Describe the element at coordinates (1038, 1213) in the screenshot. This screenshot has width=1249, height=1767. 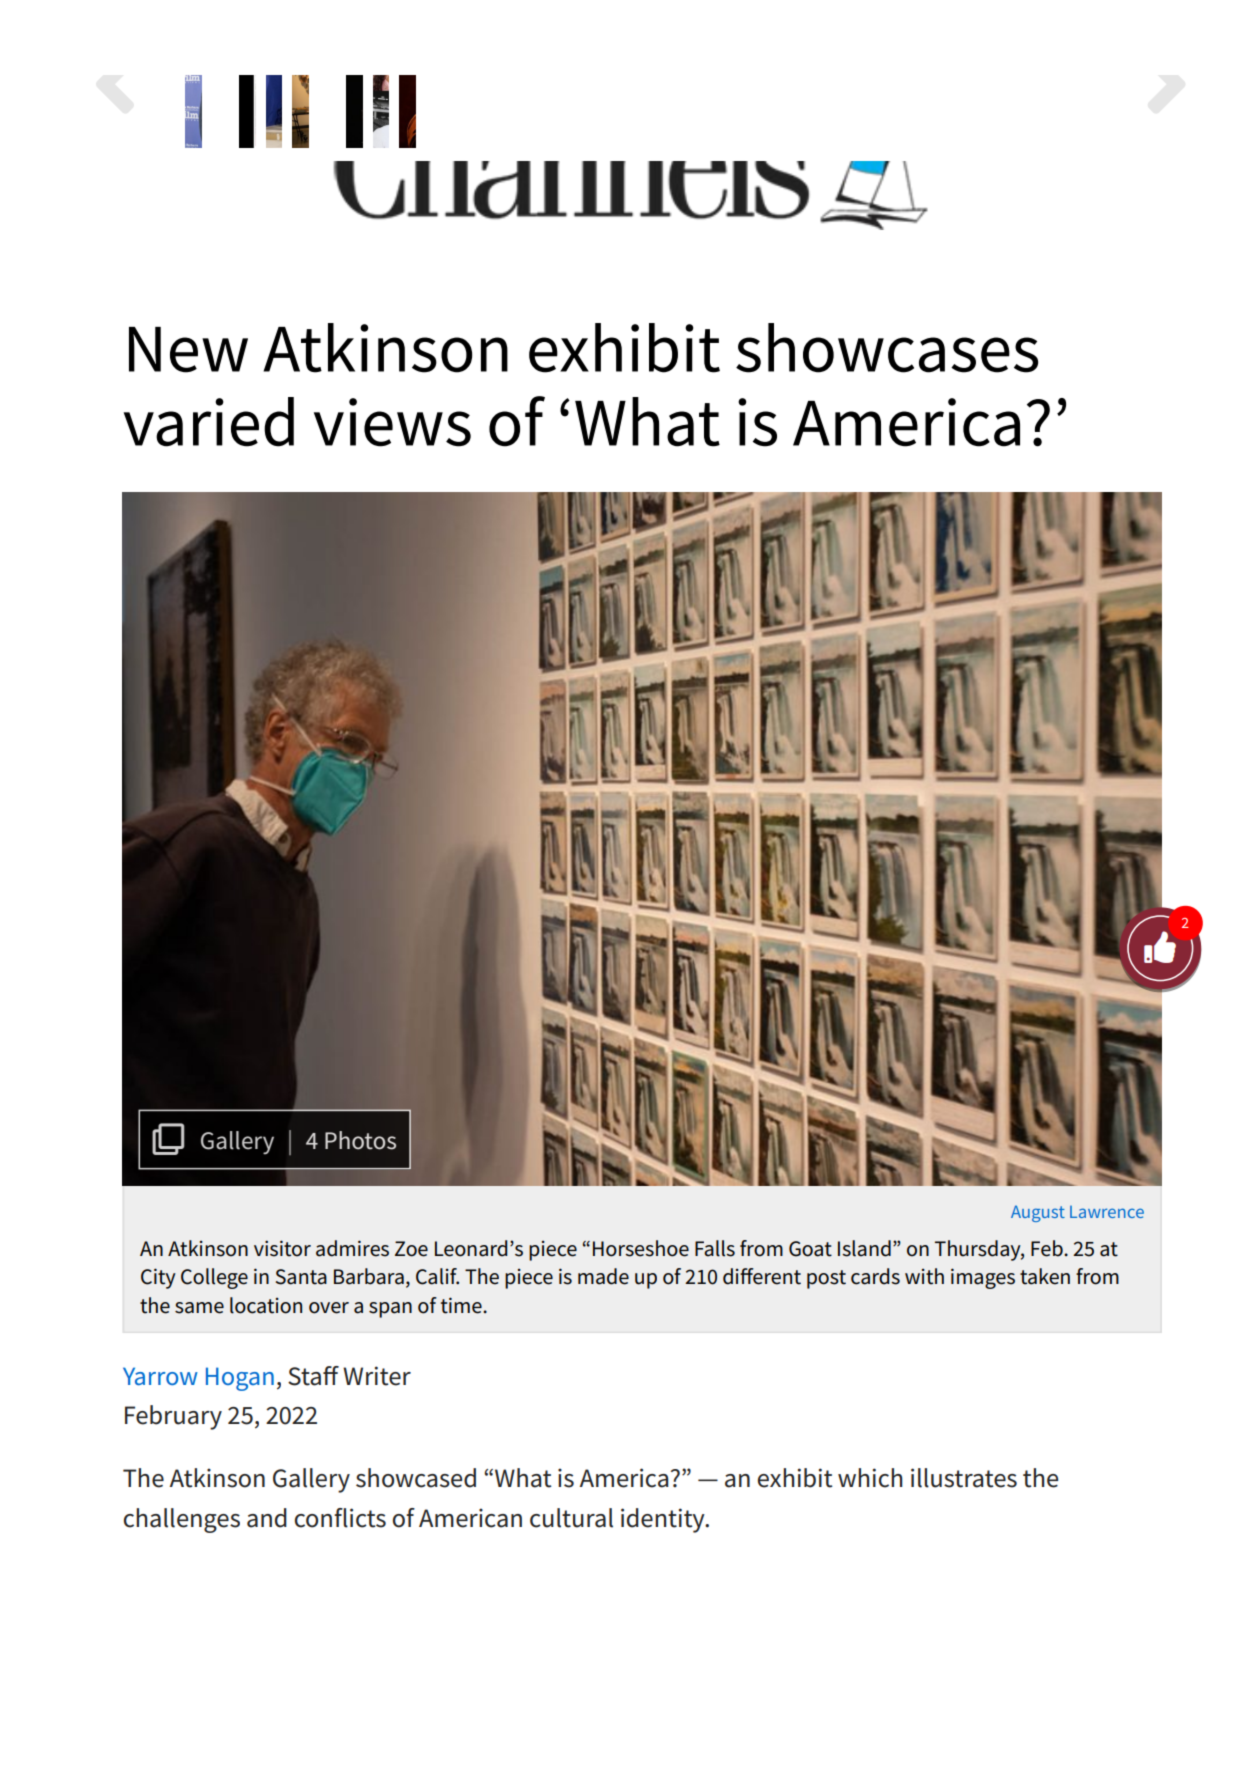
I see `August` at that location.
